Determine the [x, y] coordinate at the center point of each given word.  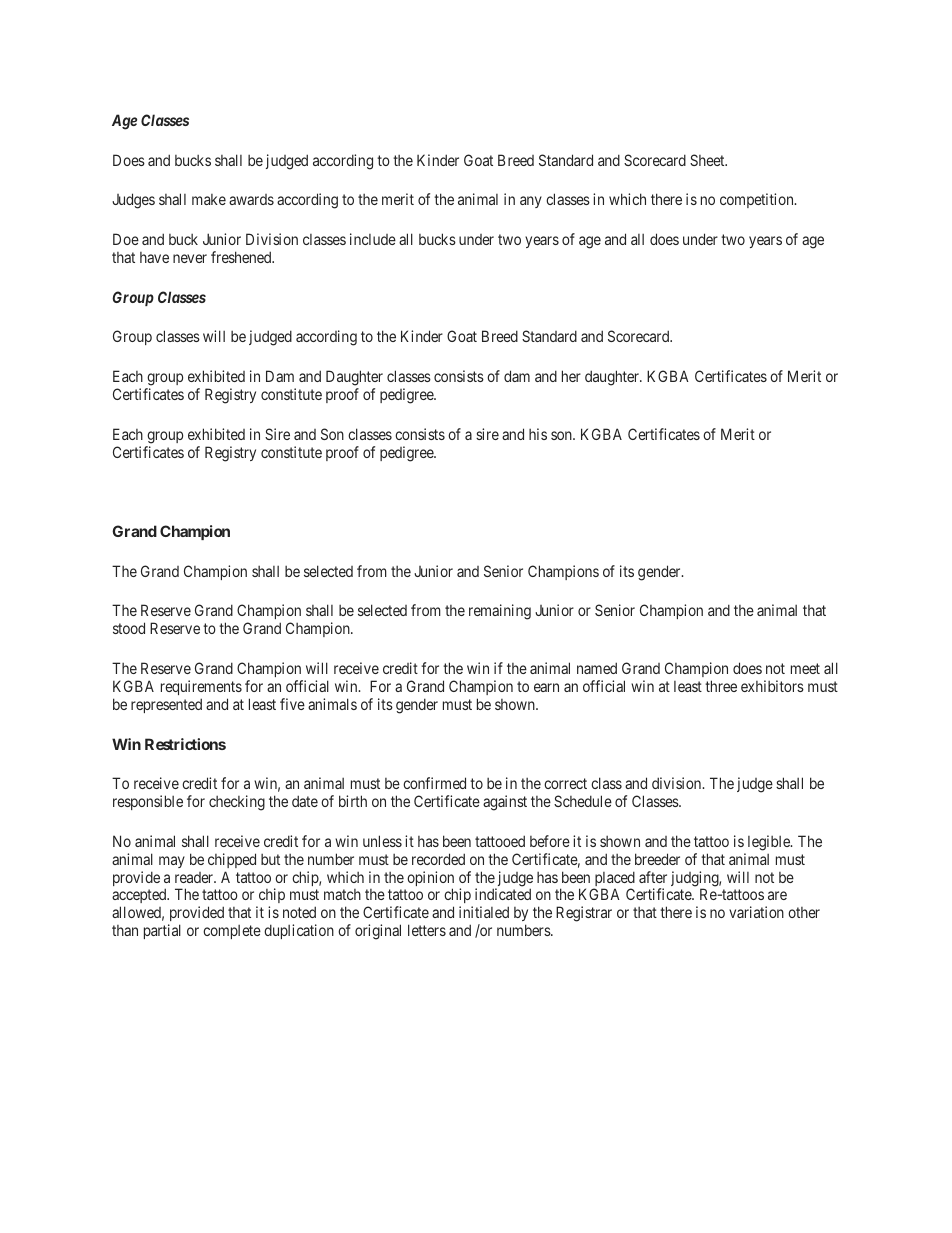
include [373, 239]
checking [237, 803]
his [538, 434]
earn [546, 687]
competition [758, 200]
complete [232, 932]
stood [129, 628]
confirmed [434, 783]
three [721, 686]
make [209, 199]
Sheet [708, 160]
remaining [500, 612]
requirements [201, 687]
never [190, 258]
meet [805, 668]
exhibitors [772, 686]
